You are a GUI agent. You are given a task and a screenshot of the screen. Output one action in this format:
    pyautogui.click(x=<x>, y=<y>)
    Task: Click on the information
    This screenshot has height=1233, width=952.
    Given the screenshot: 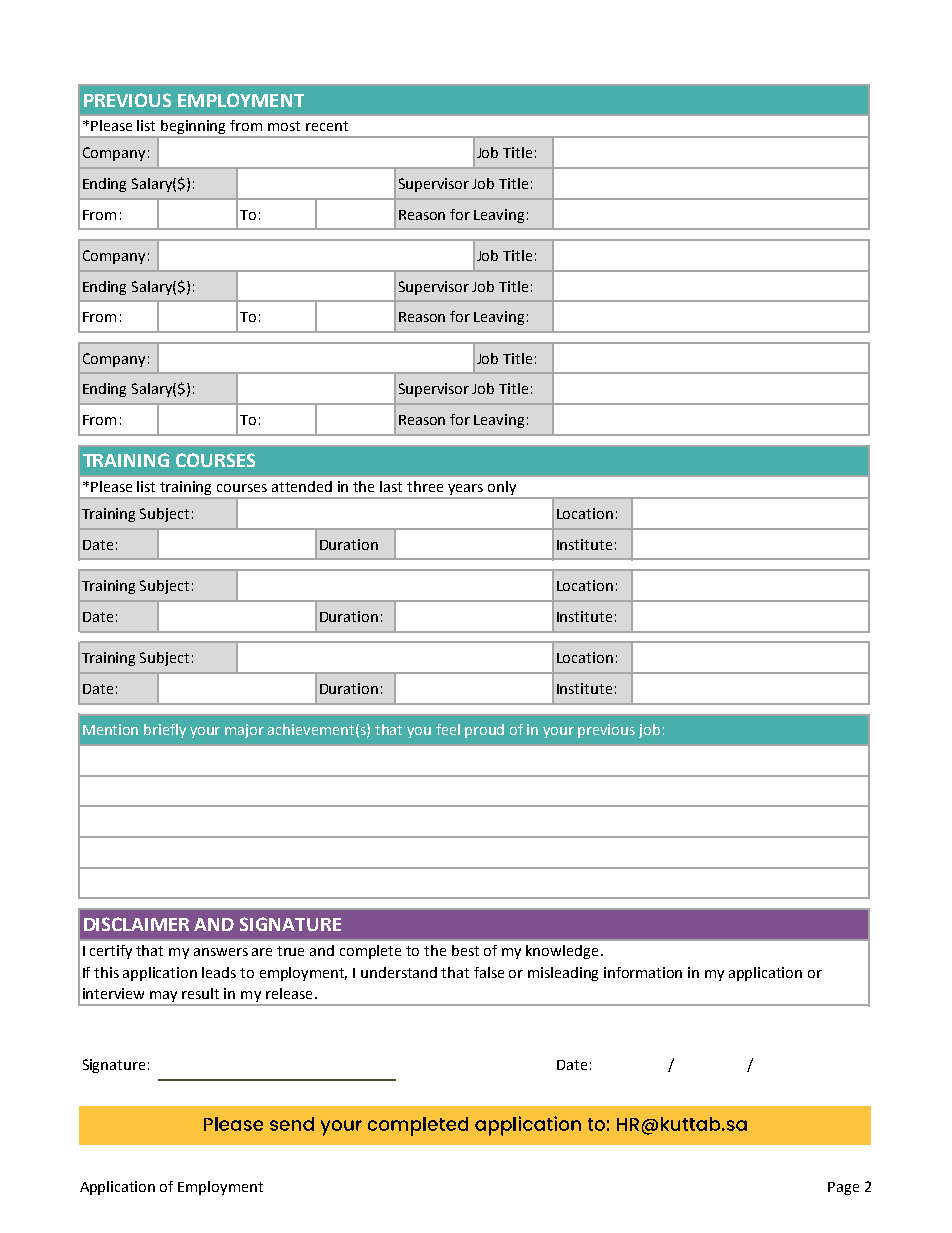 What is the action you would take?
    pyautogui.click(x=643, y=972)
